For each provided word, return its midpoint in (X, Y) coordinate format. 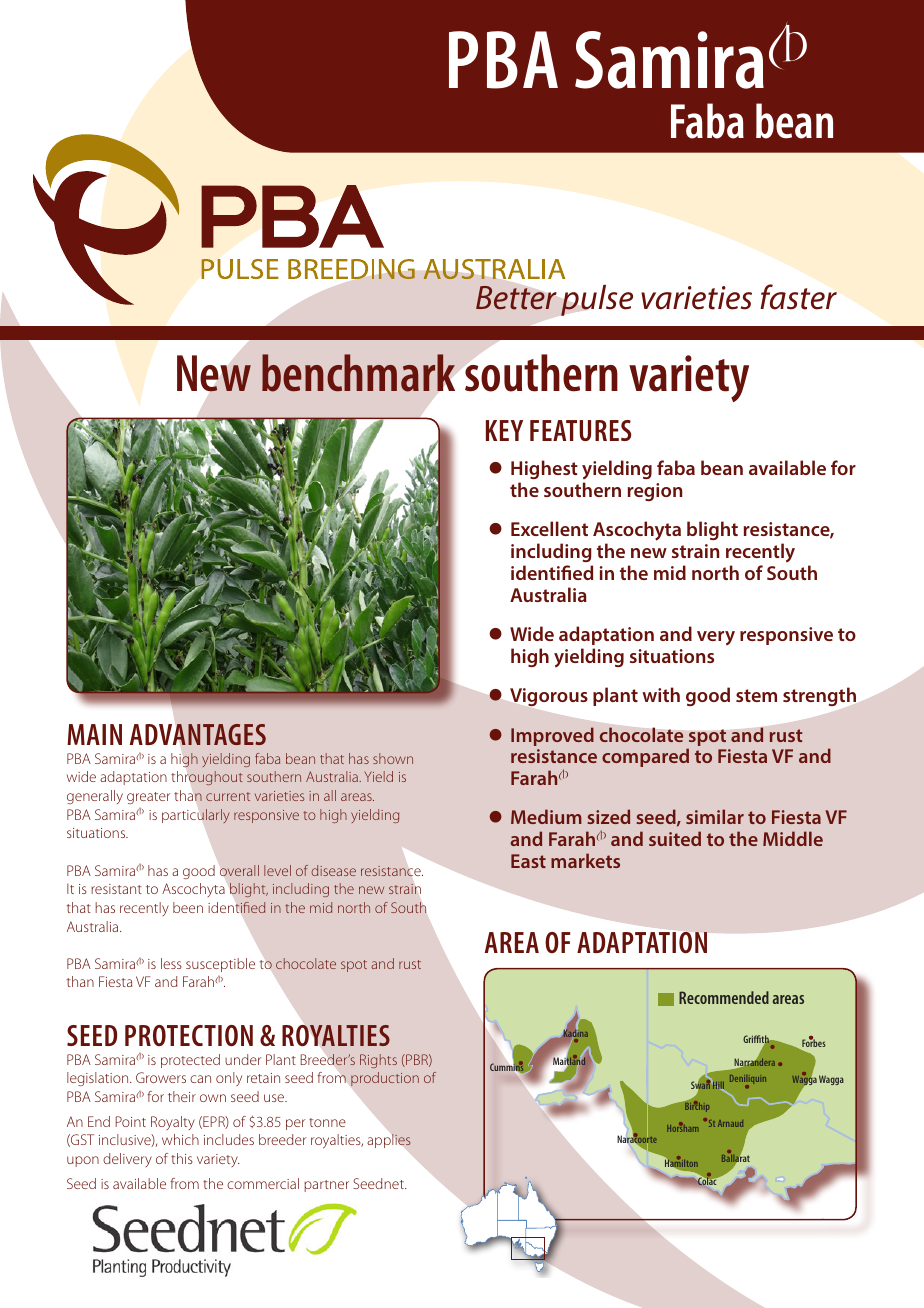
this (182, 1158)
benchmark (358, 373)
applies (389, 1141)
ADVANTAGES (198, 734)
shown (393, 758)
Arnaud (730, 1123)
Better (516, 298)
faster (798, 297)
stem (756, 695)
